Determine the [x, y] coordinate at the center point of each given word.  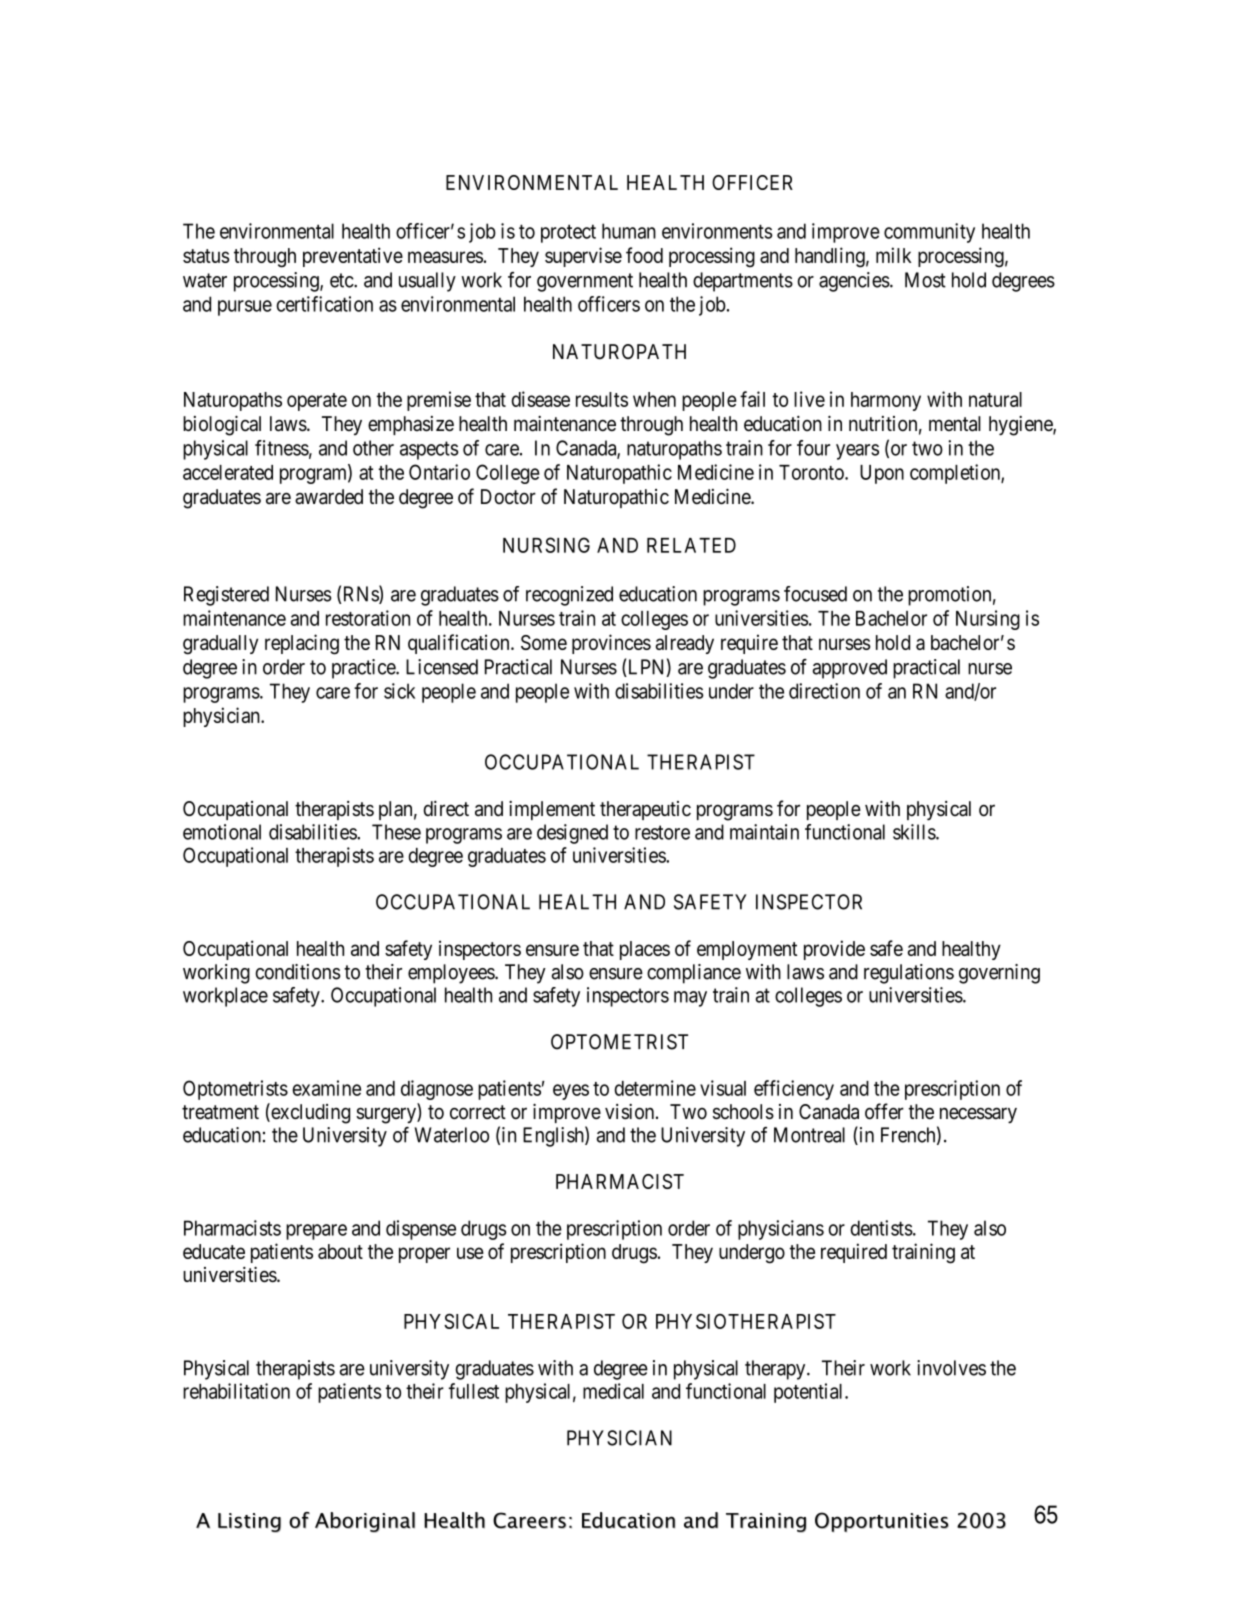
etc [342, 280]
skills [915, 832]
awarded [329, 497]
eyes [571, 1092]
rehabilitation [236, 1391]
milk [894, 255]
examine [327, 1088]
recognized [569, 596]
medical [613, 1391]
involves [951, 1368]
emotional [222, 832]
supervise [583, 257]
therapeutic [645, 810]
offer [884, 1111]
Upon [882, 474]
